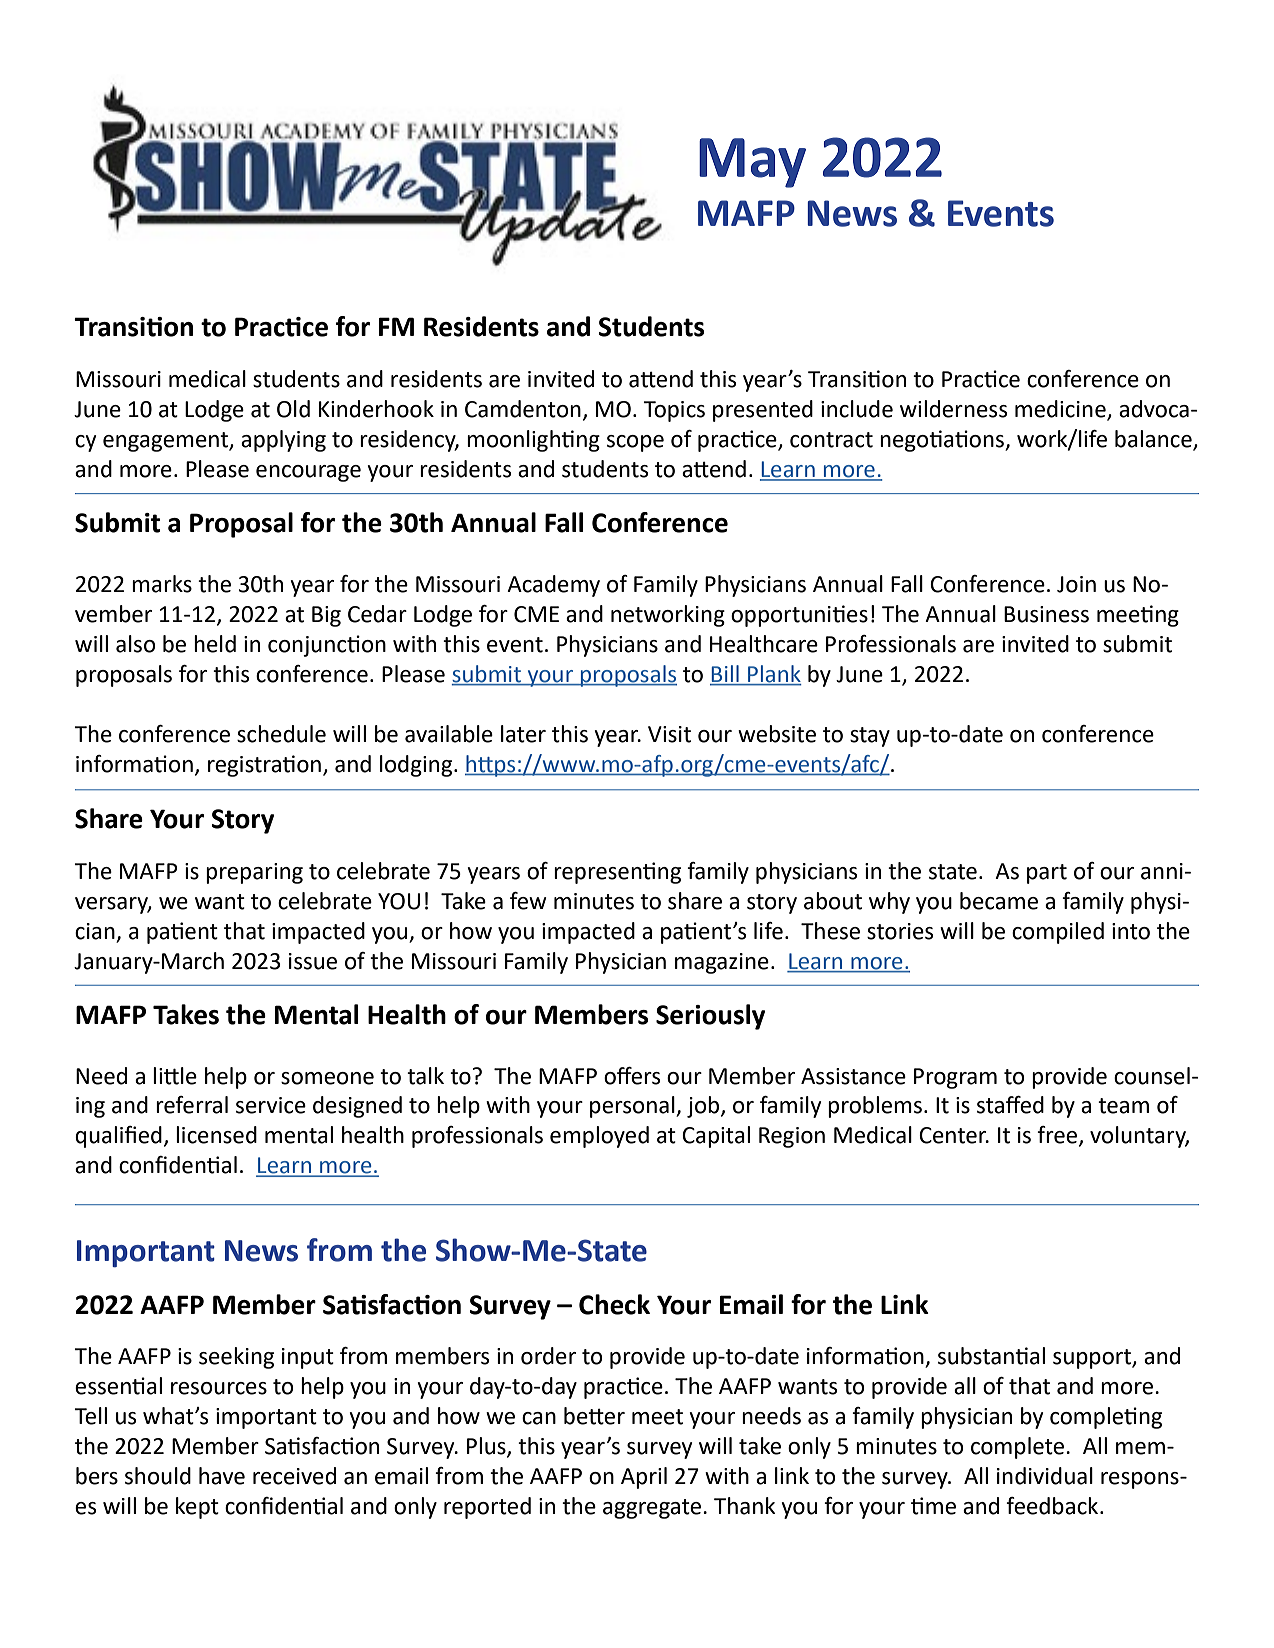 This page has height=1648, width=1274. I want to click on have, so click(222, 1476).
